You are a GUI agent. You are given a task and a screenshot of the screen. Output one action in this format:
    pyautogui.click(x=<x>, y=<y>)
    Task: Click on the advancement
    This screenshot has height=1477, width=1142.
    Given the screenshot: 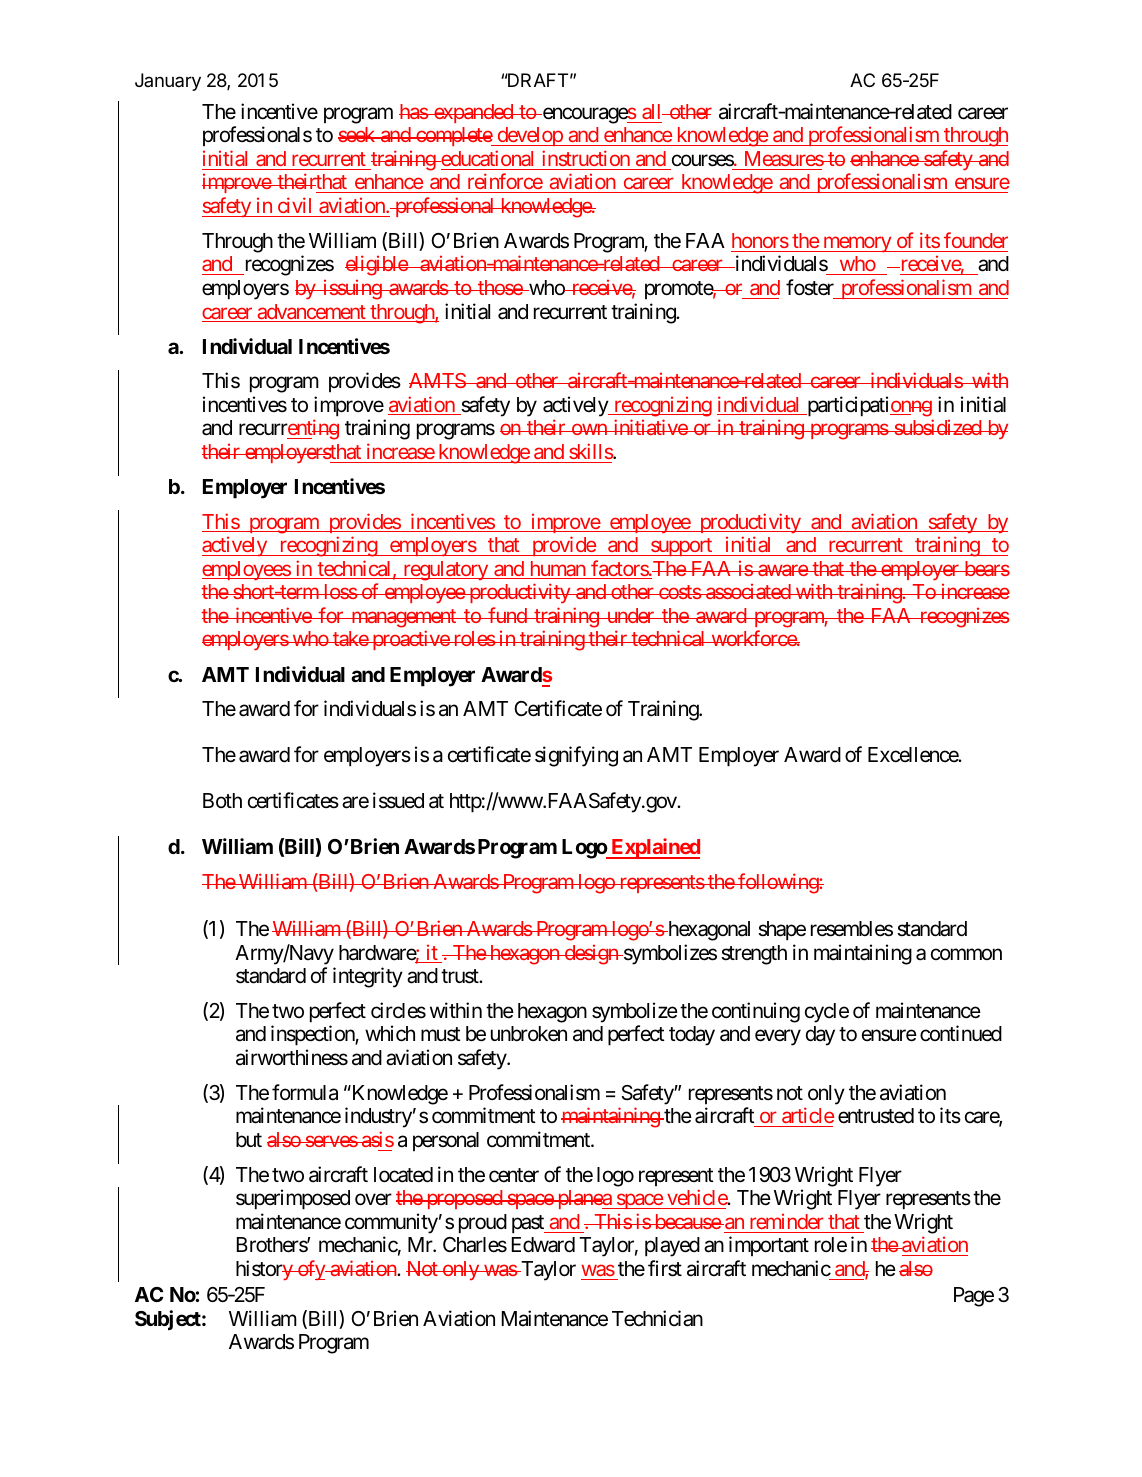 What is the action you would take?
    pyautogui.click(x=311, y=313)
